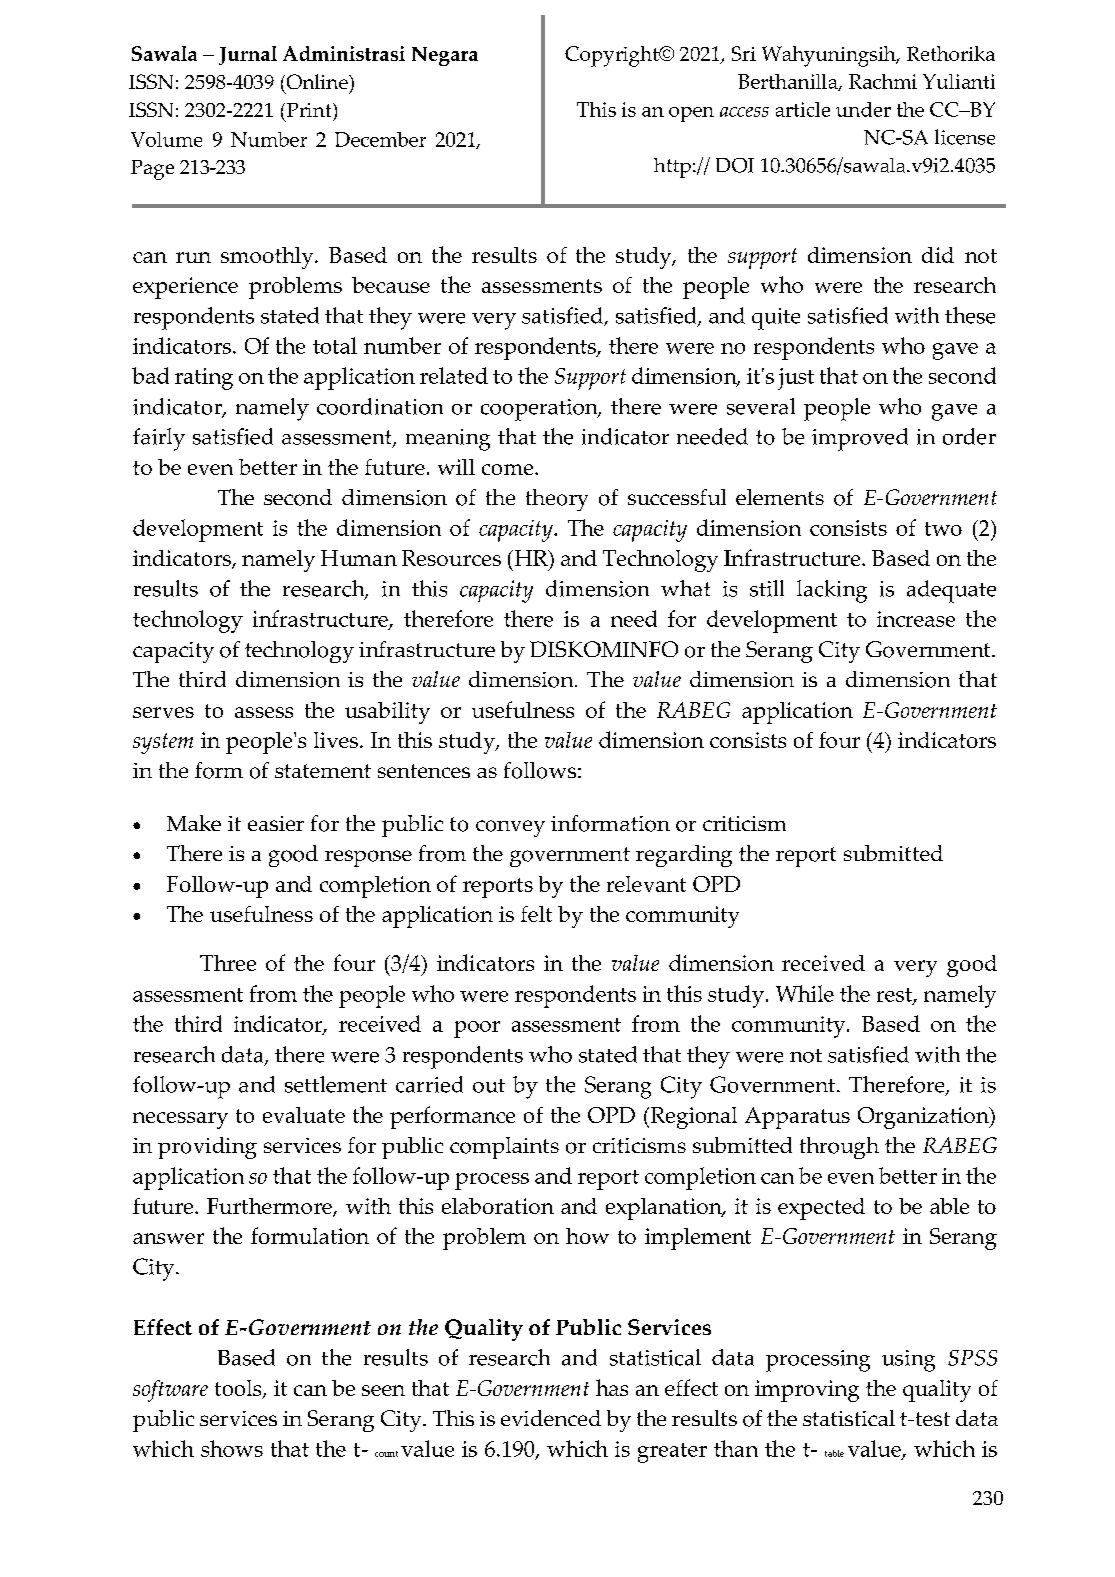 The height and width of the document is (1577, 1115). I want to click on tools, so click(239, 1389).
